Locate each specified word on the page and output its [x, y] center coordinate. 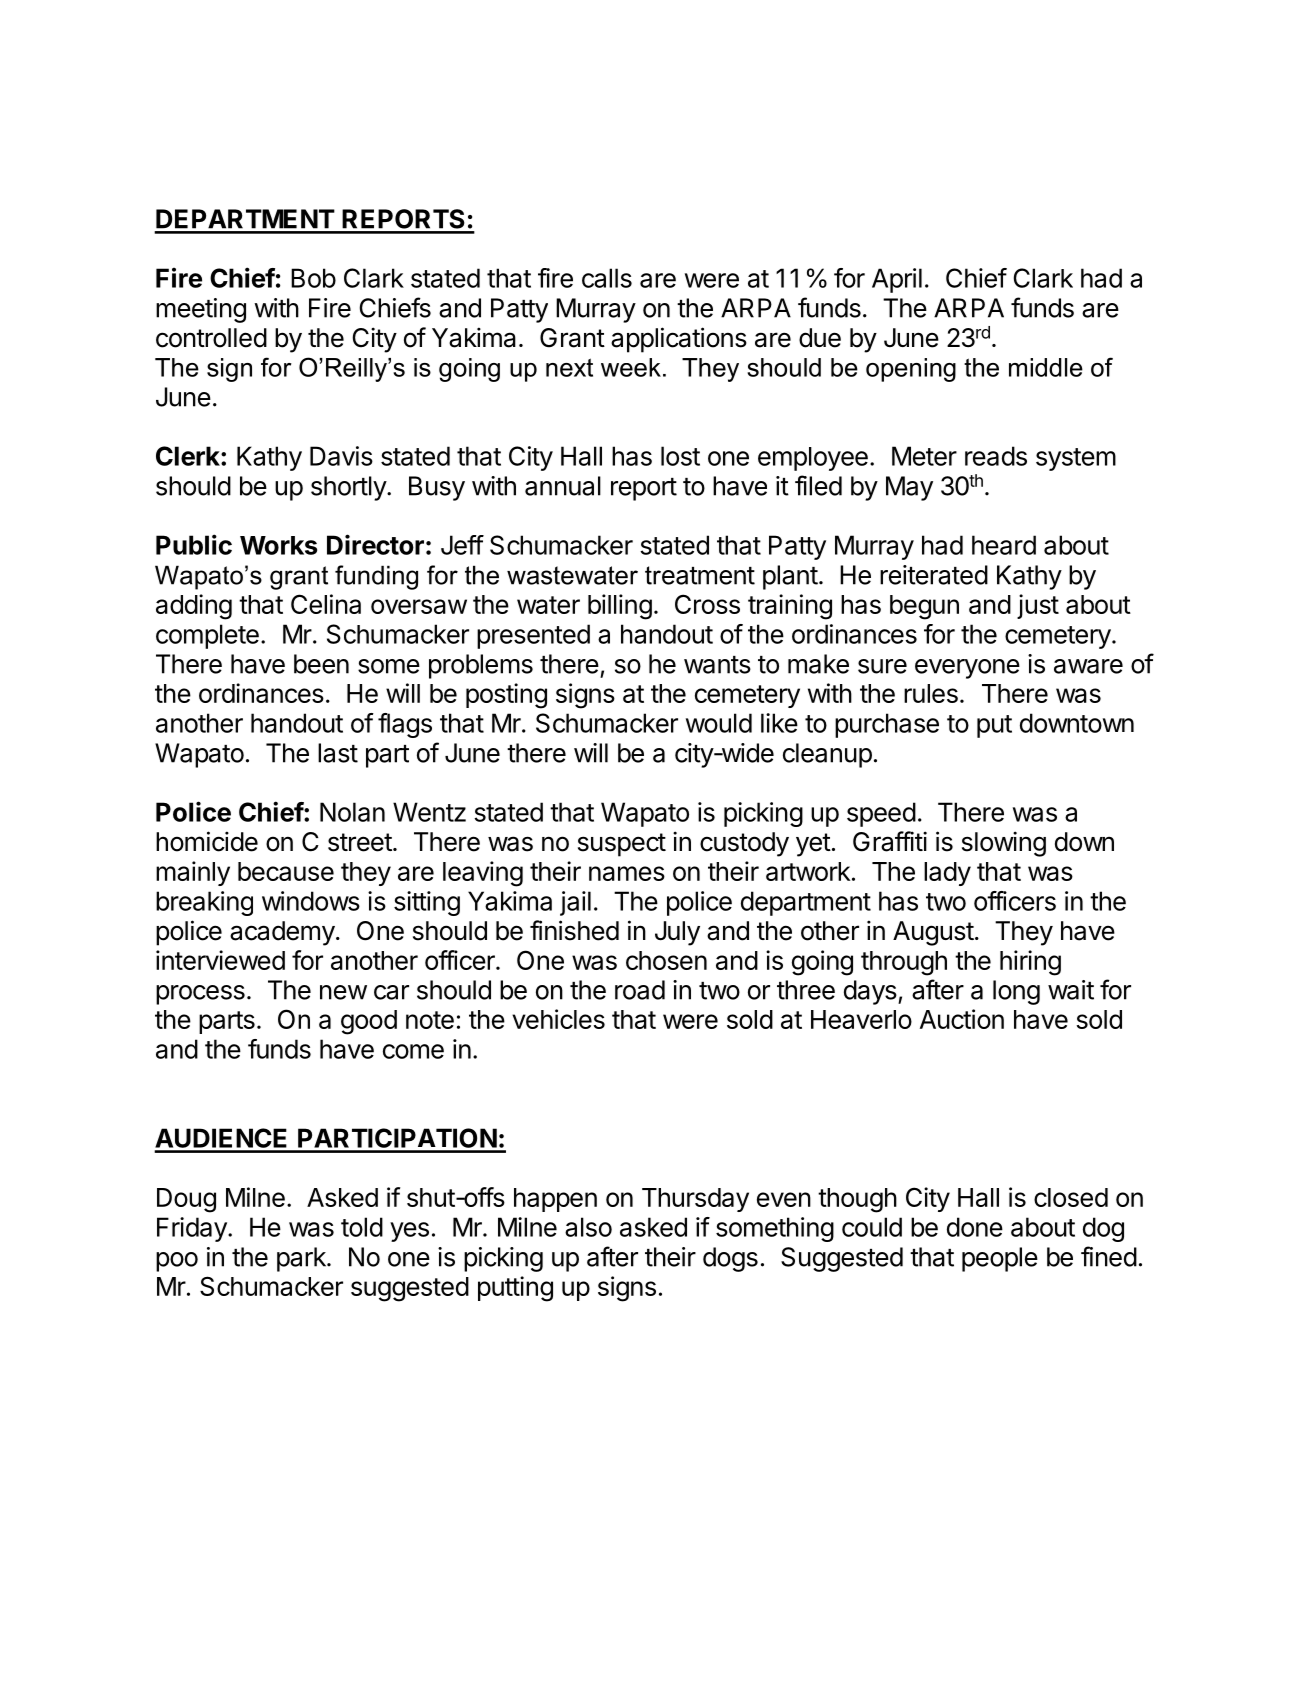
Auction [962, 1019]
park [302, 1259]
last [338, 753]
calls [607, 278]
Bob [313, 278]
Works [278, 545]
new [343, 992]
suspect [622, 845]
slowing [1004, 844]
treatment [700, 575]
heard [1004, 545]
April [897, 280]
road [640, 990]
